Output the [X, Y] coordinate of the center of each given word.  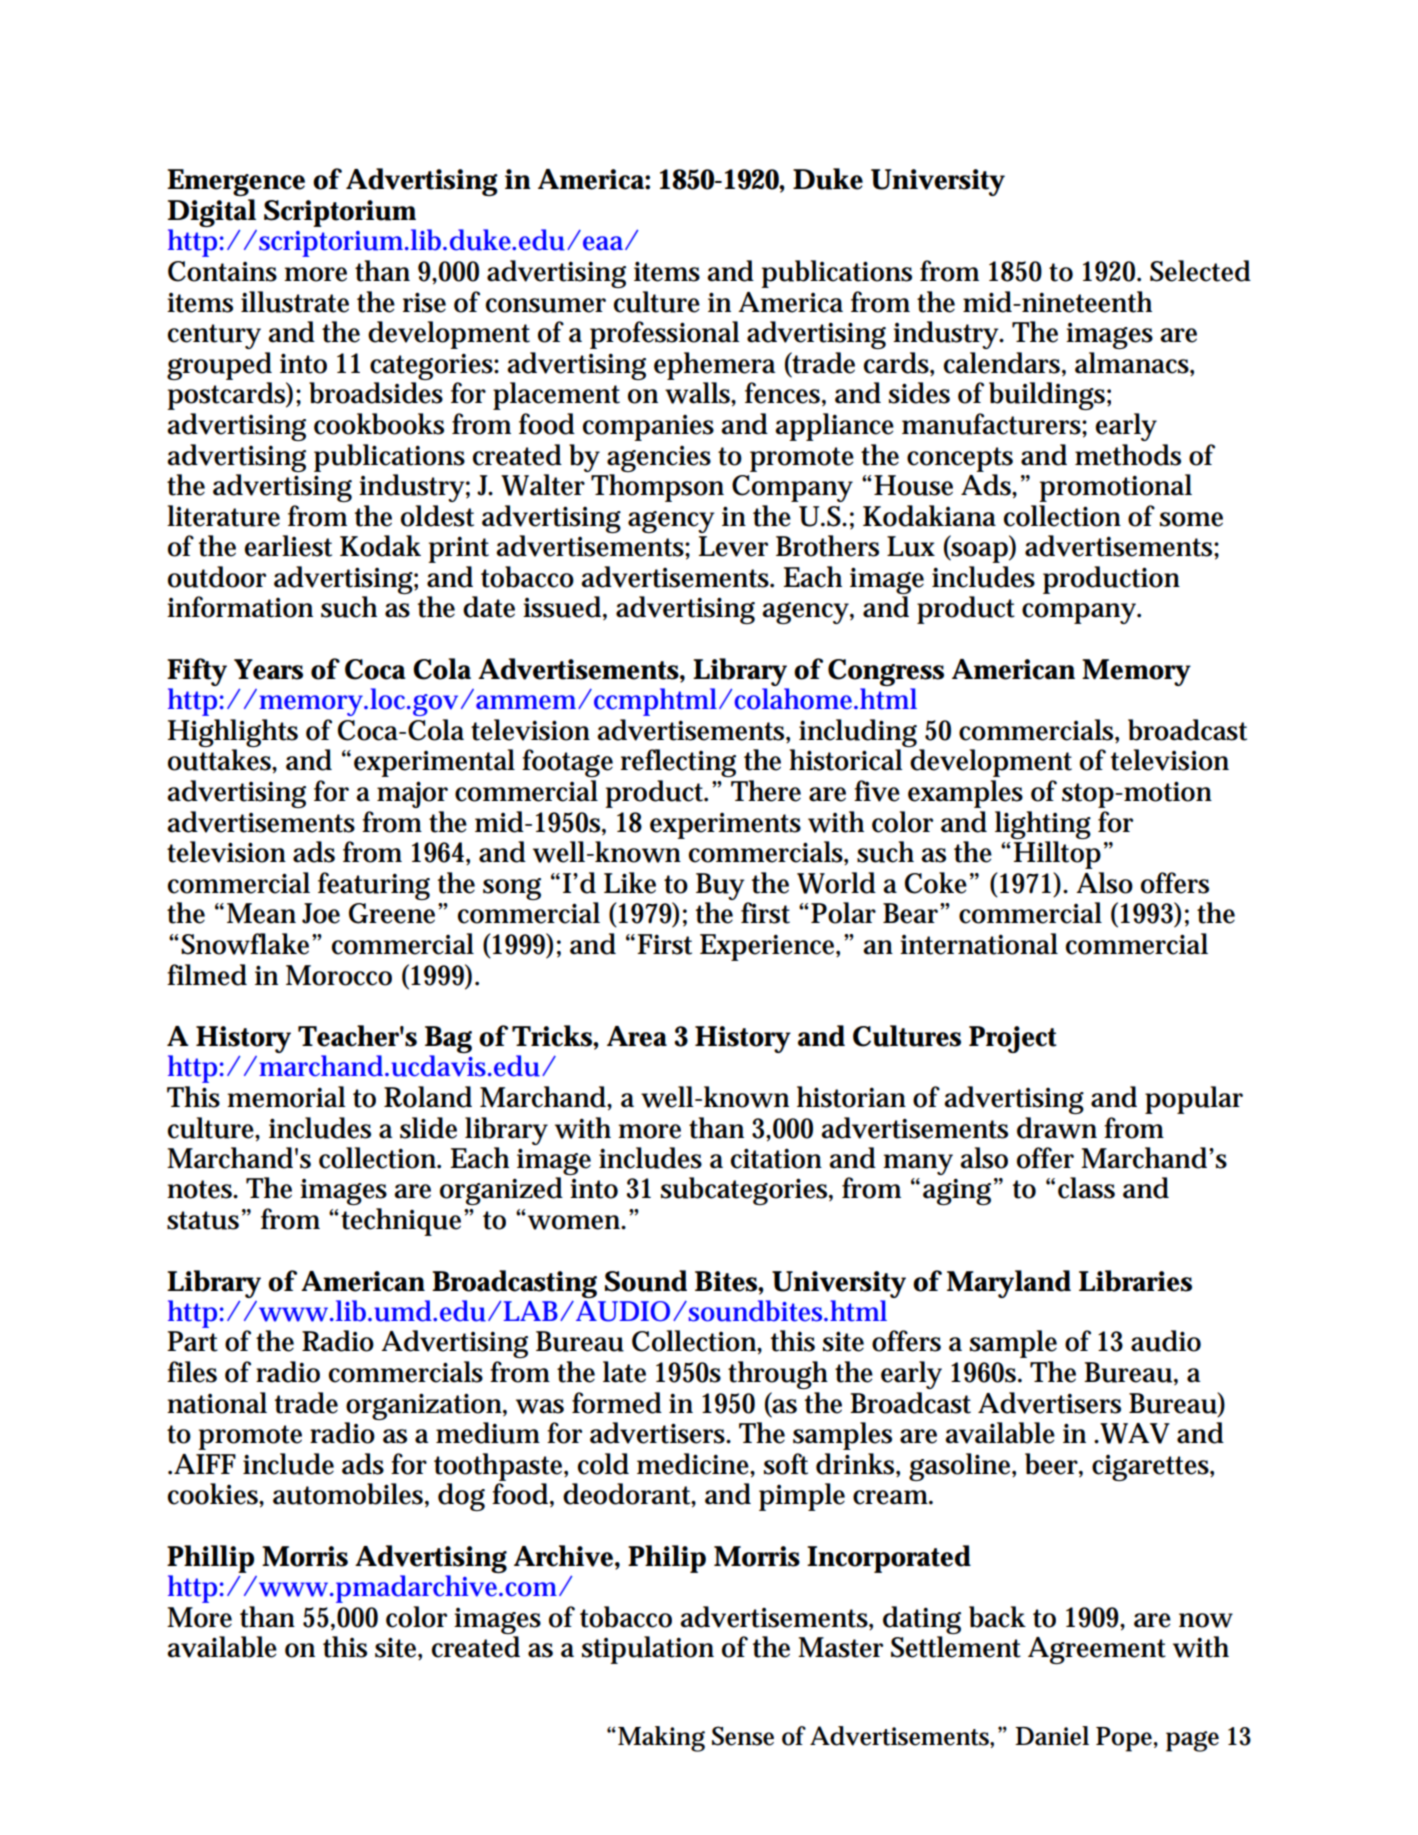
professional [664, 335]
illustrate [295, 302]
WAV [1134, 1433]
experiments [725, 826]
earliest [288, 546]
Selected [1200, 271]
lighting [1043, 825]
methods [1128, 455]
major [412, 794]
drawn [1057, 1128]
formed [617, 1403]
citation [776, 1158]
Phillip [210, 1559]
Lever [733, 546]
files [192, 1372]
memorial [286, 1097]
